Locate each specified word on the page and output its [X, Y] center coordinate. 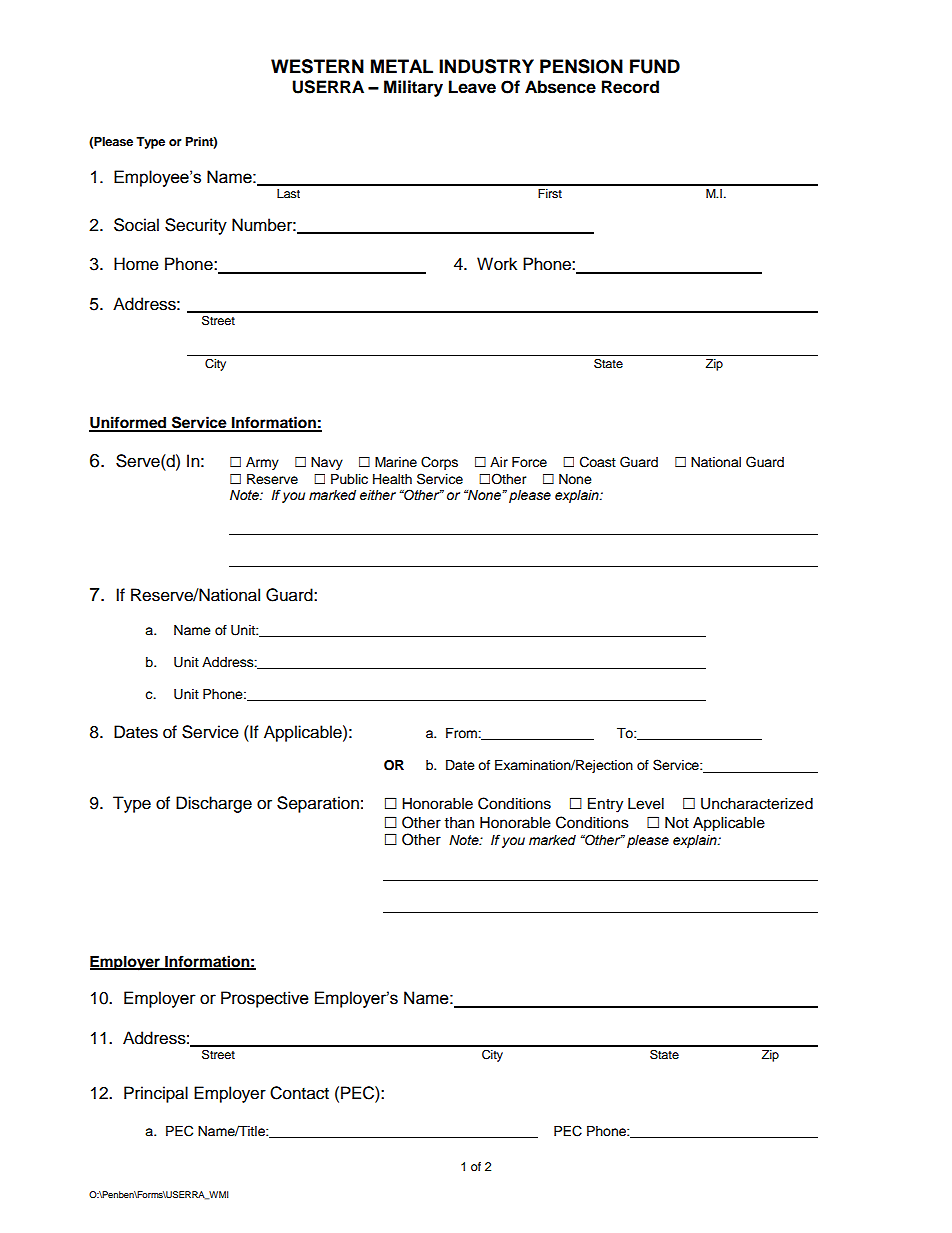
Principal [156, 1094]
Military [413, 88]
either [378, 495]
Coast [598, 462]
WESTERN [317, 66]
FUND [655, 66]
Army [262, 463]
